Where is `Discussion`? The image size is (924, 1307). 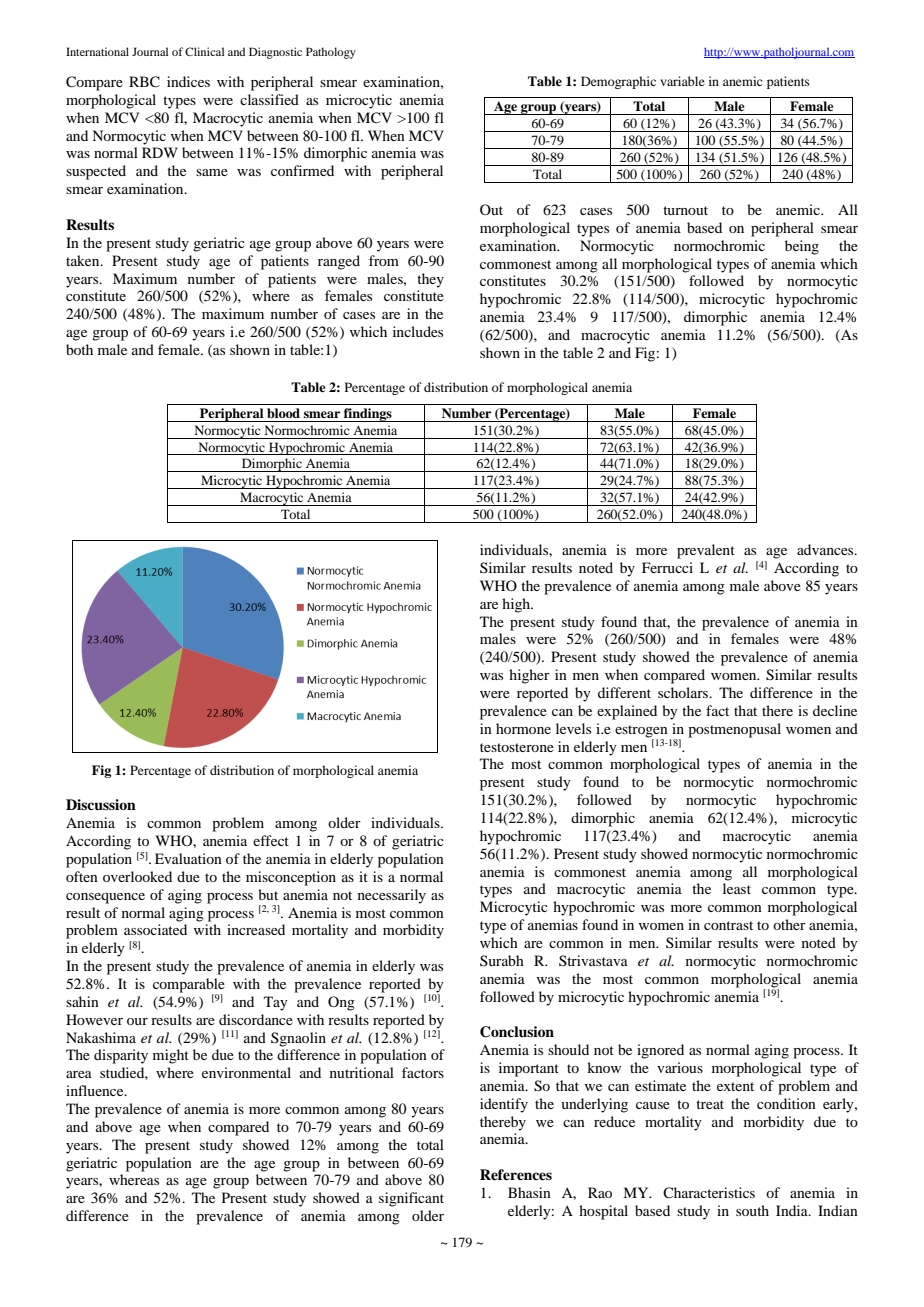 Discussion is located at coordinates (101, 805).
